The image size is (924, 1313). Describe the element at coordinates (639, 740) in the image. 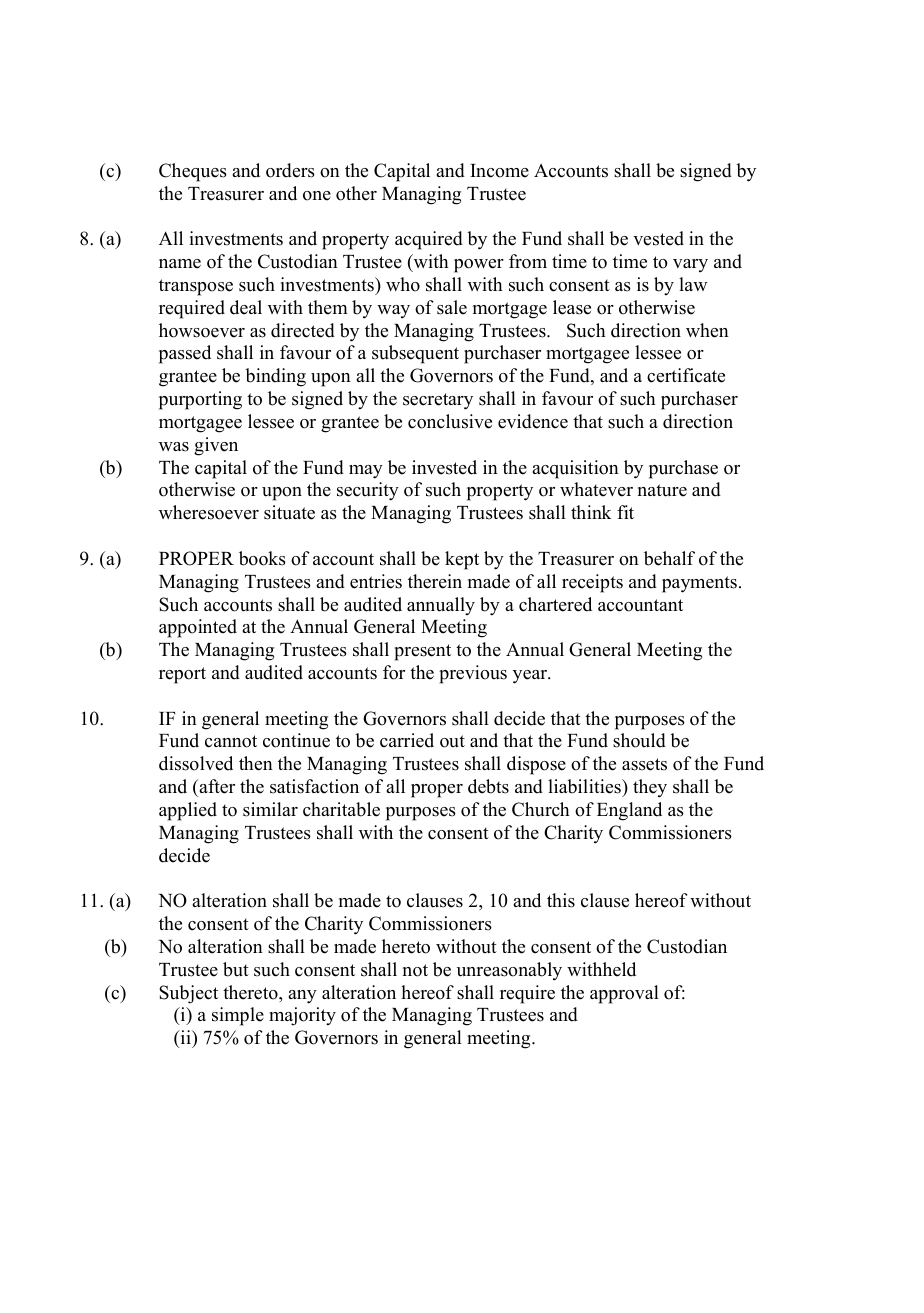

I see `should` at that location.
